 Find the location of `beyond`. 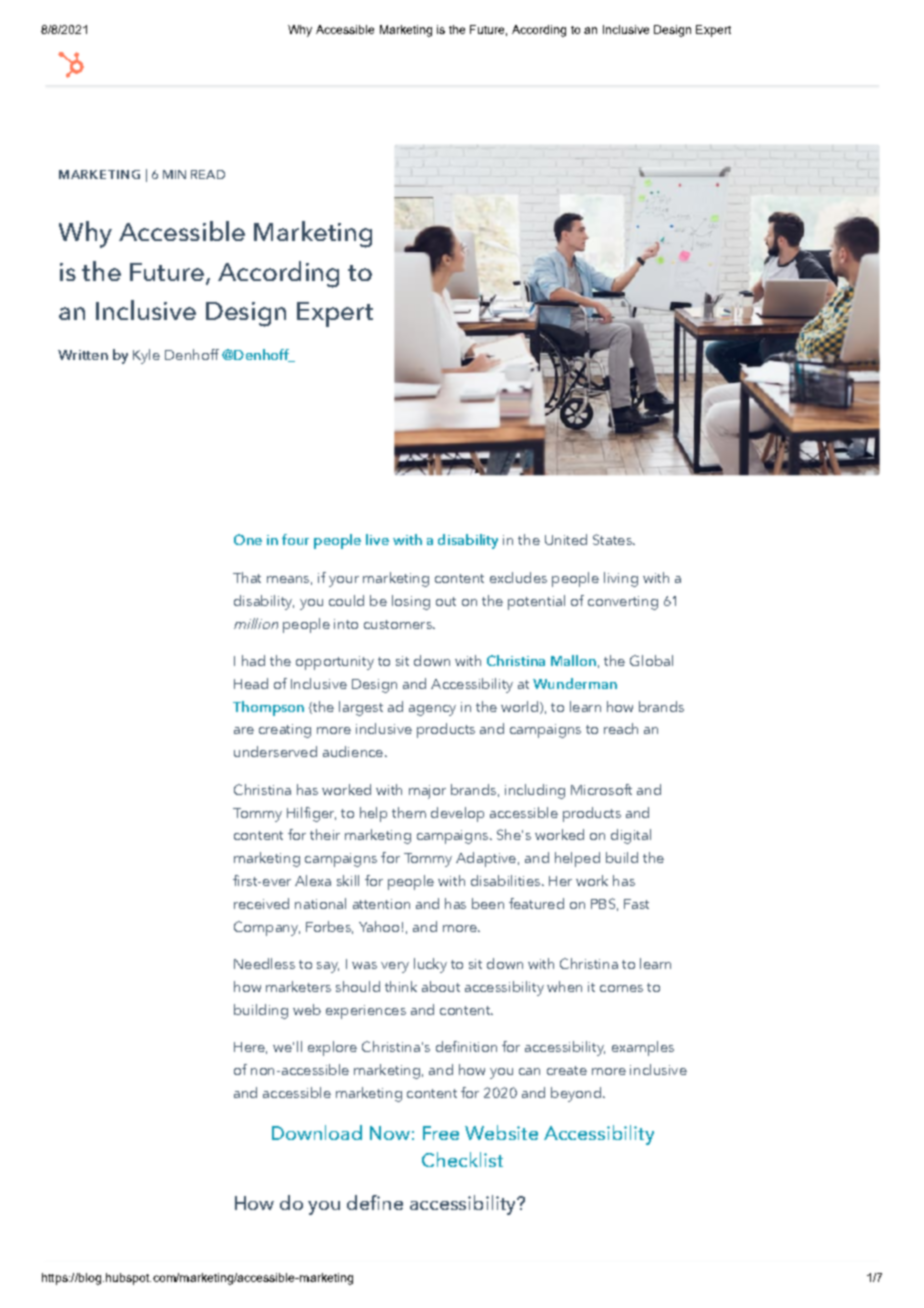

beyond is located at coordinates (576, 1094).
